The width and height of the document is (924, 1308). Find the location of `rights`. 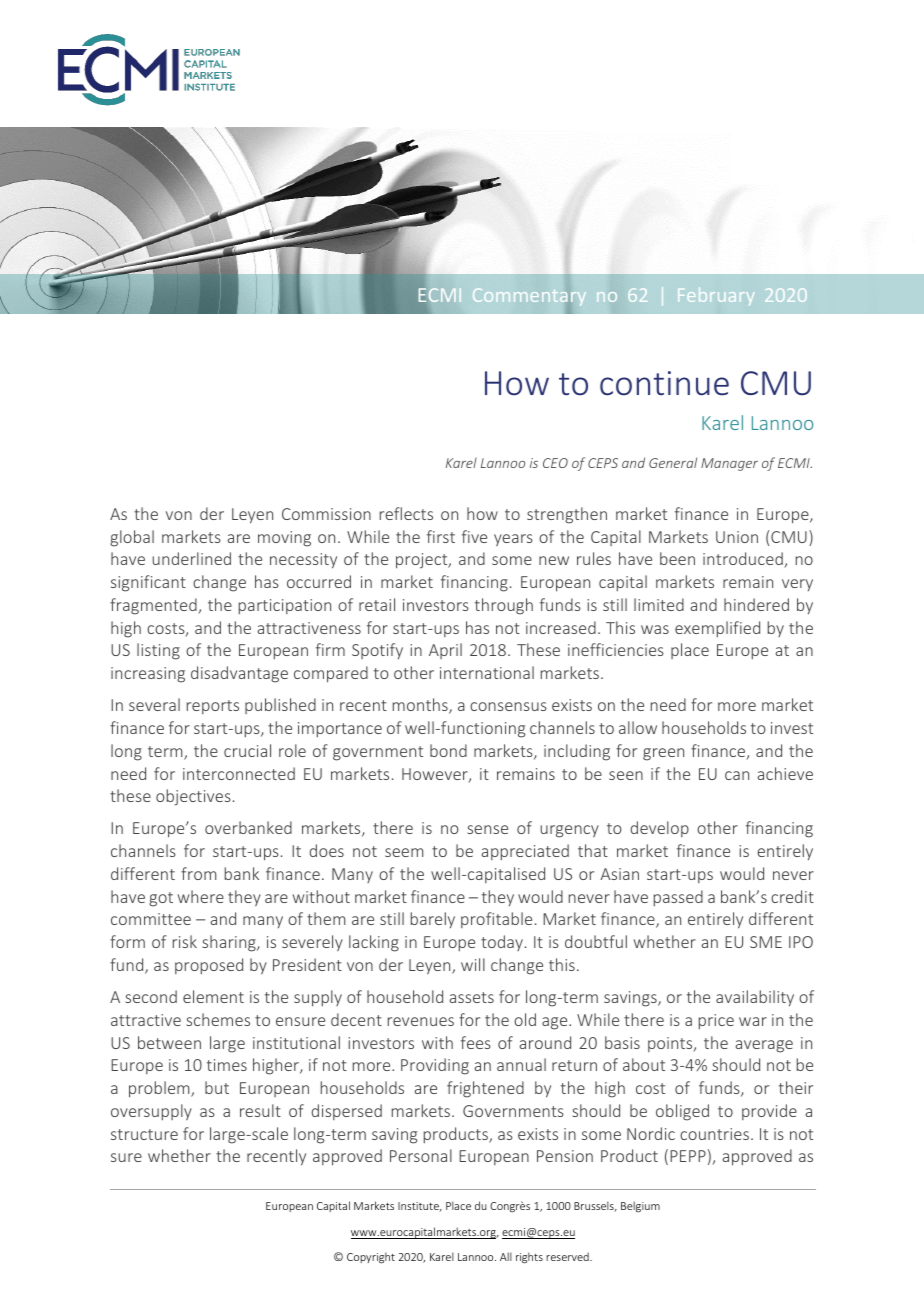

rights is located at coordinates (529, 1258).
